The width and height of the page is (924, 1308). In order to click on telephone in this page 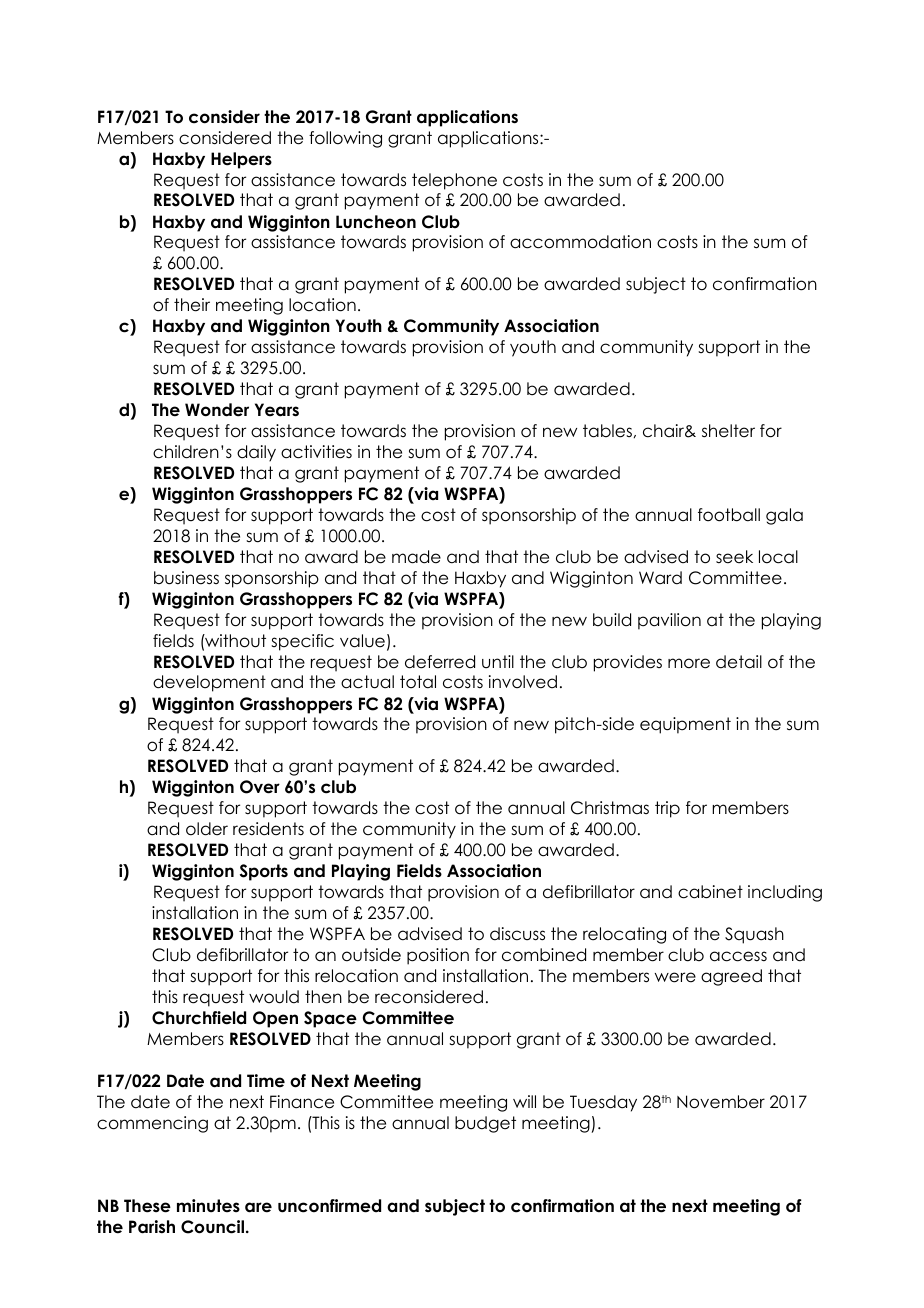, I will do `click(454, 181)`.
